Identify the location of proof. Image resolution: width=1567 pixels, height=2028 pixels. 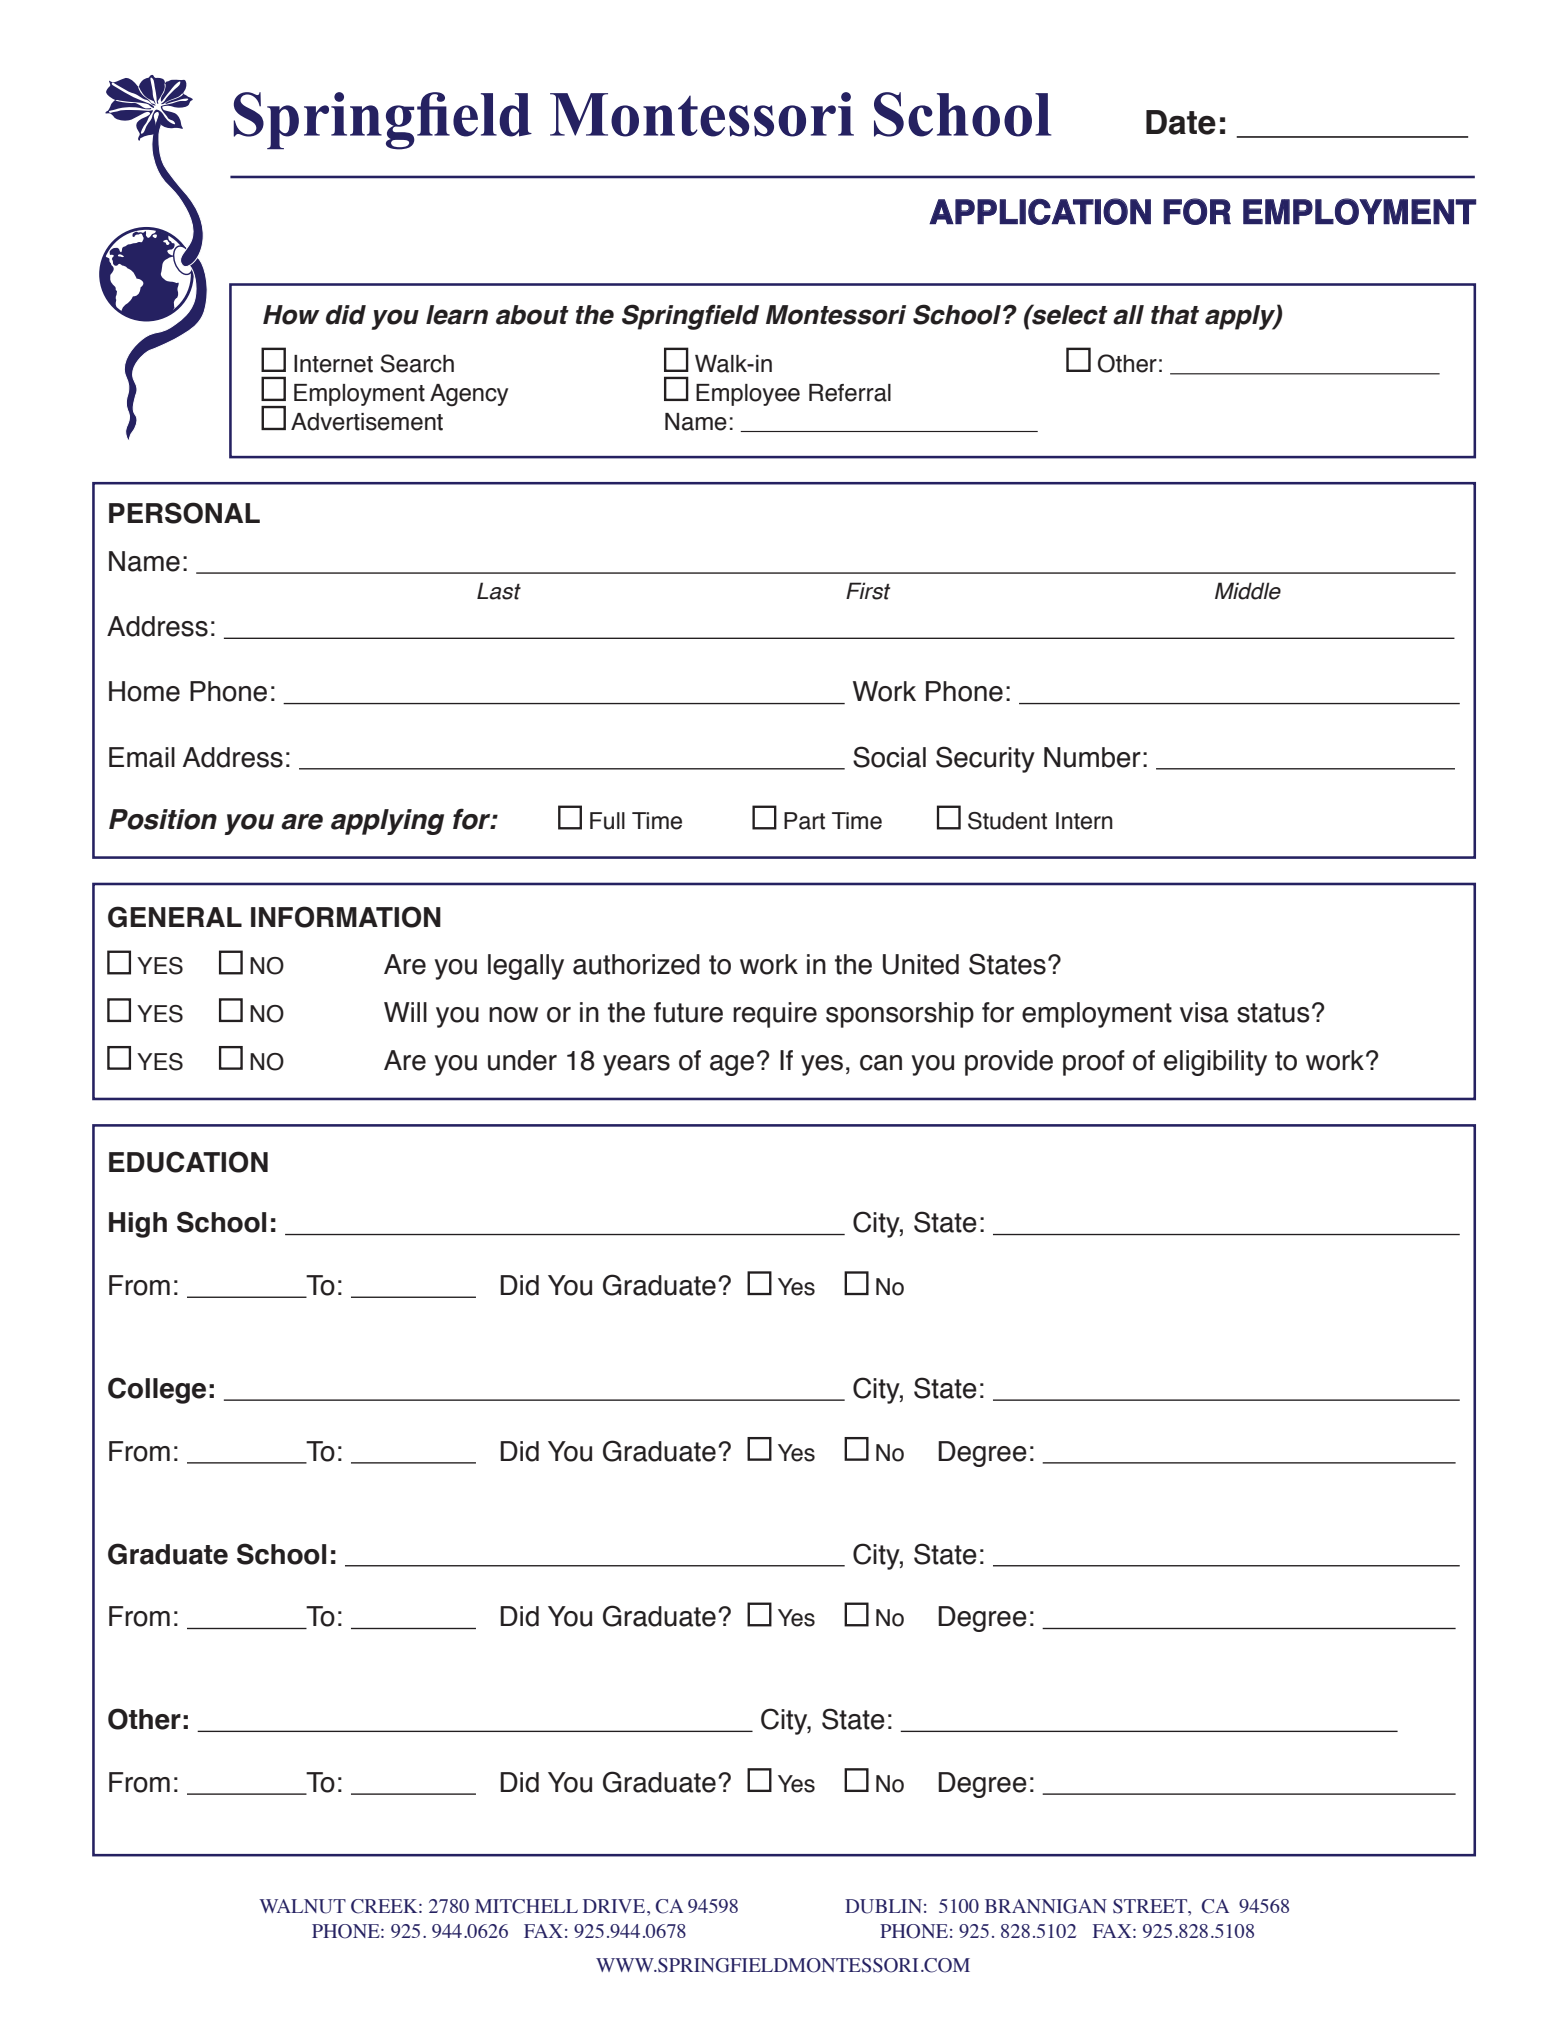
(1094, 1063).
